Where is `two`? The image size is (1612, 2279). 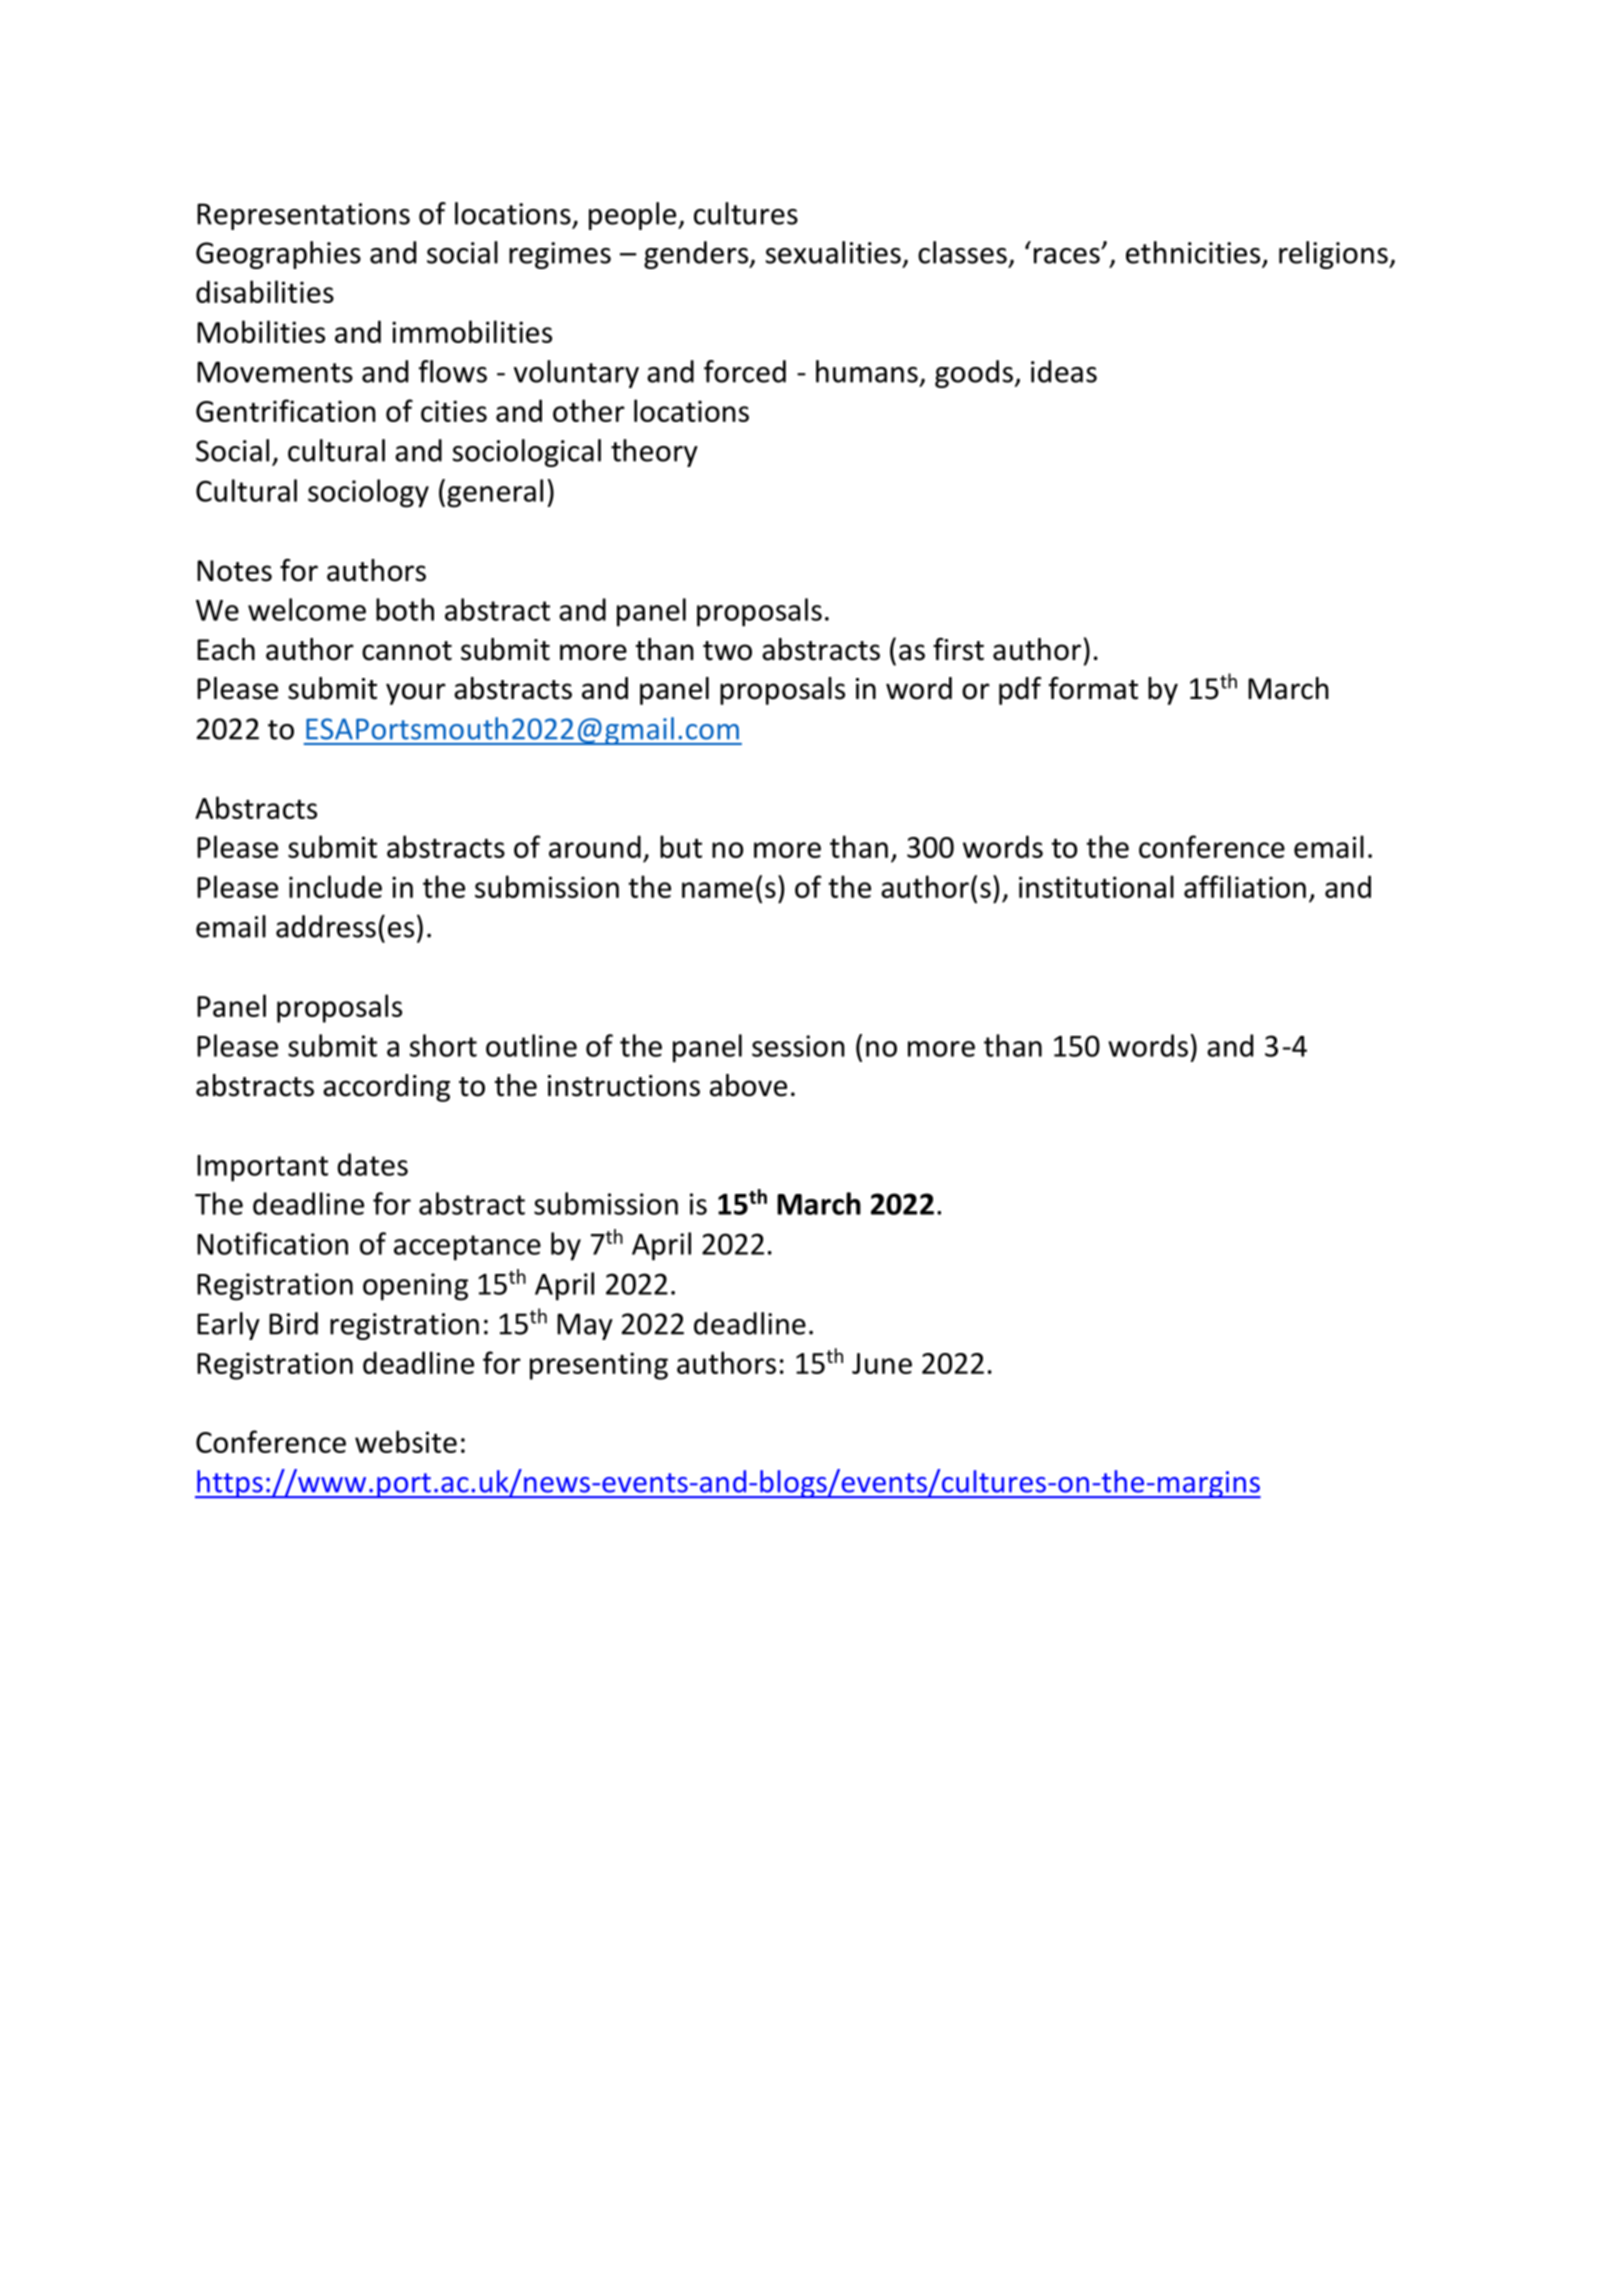 two is located at coordinates (727, 651).
